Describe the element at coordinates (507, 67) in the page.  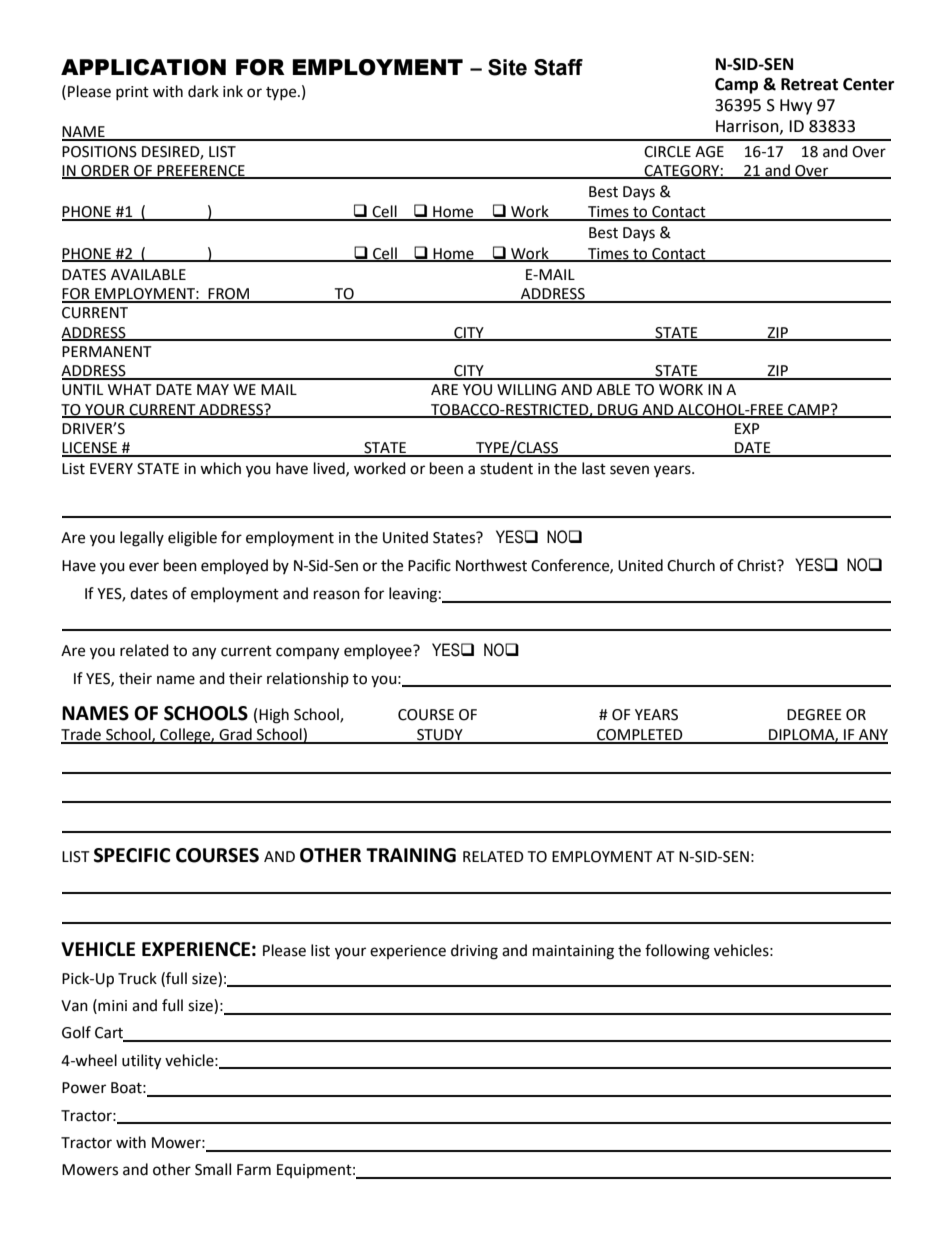
I see `Site` at that location.
